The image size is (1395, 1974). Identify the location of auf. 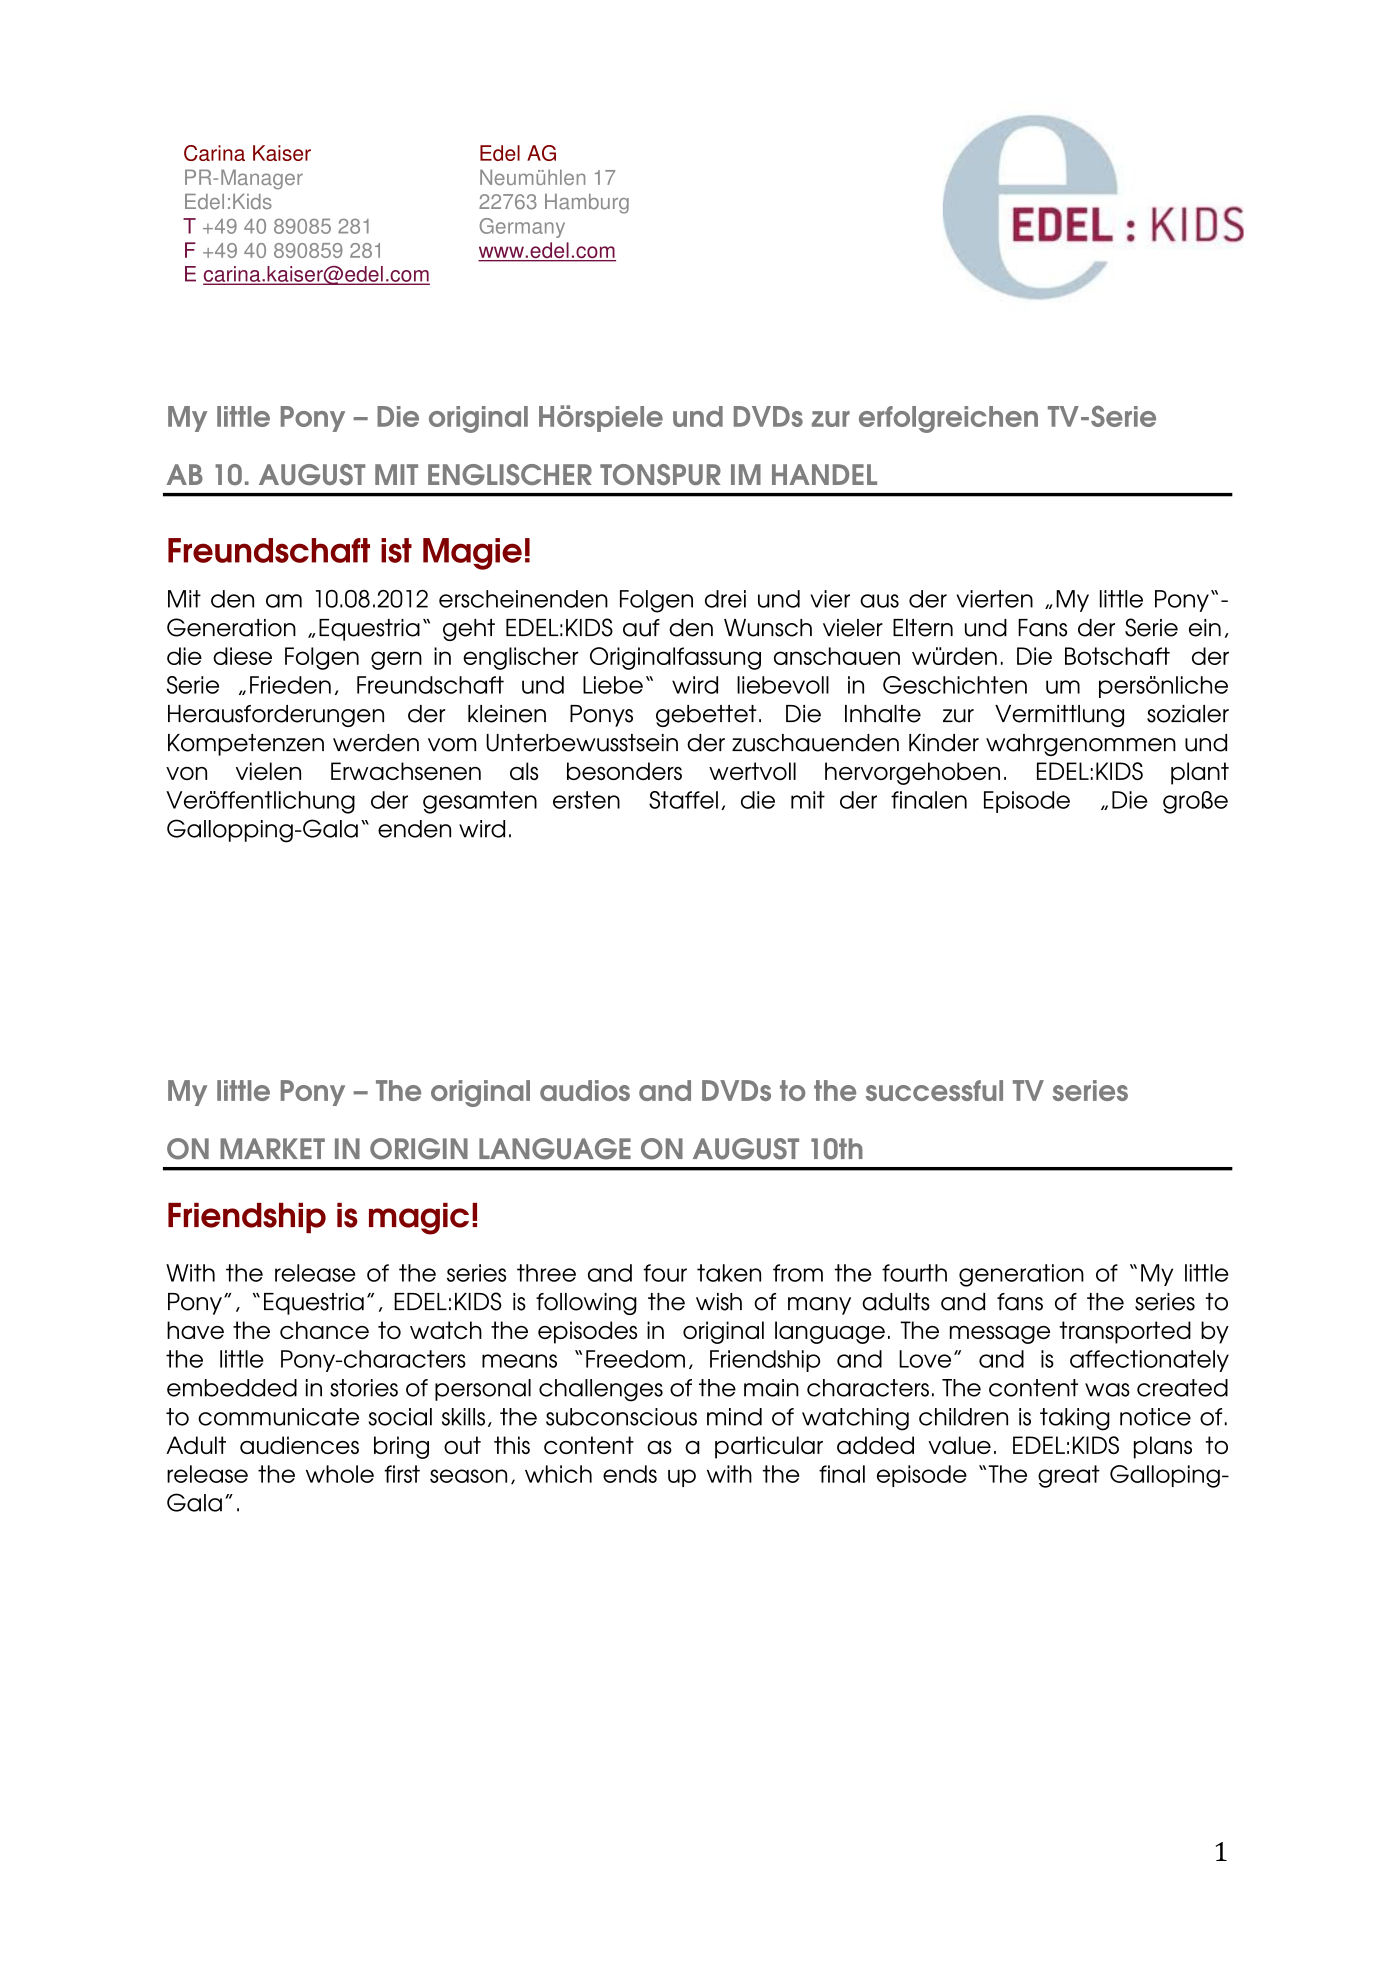
(641, 628).
